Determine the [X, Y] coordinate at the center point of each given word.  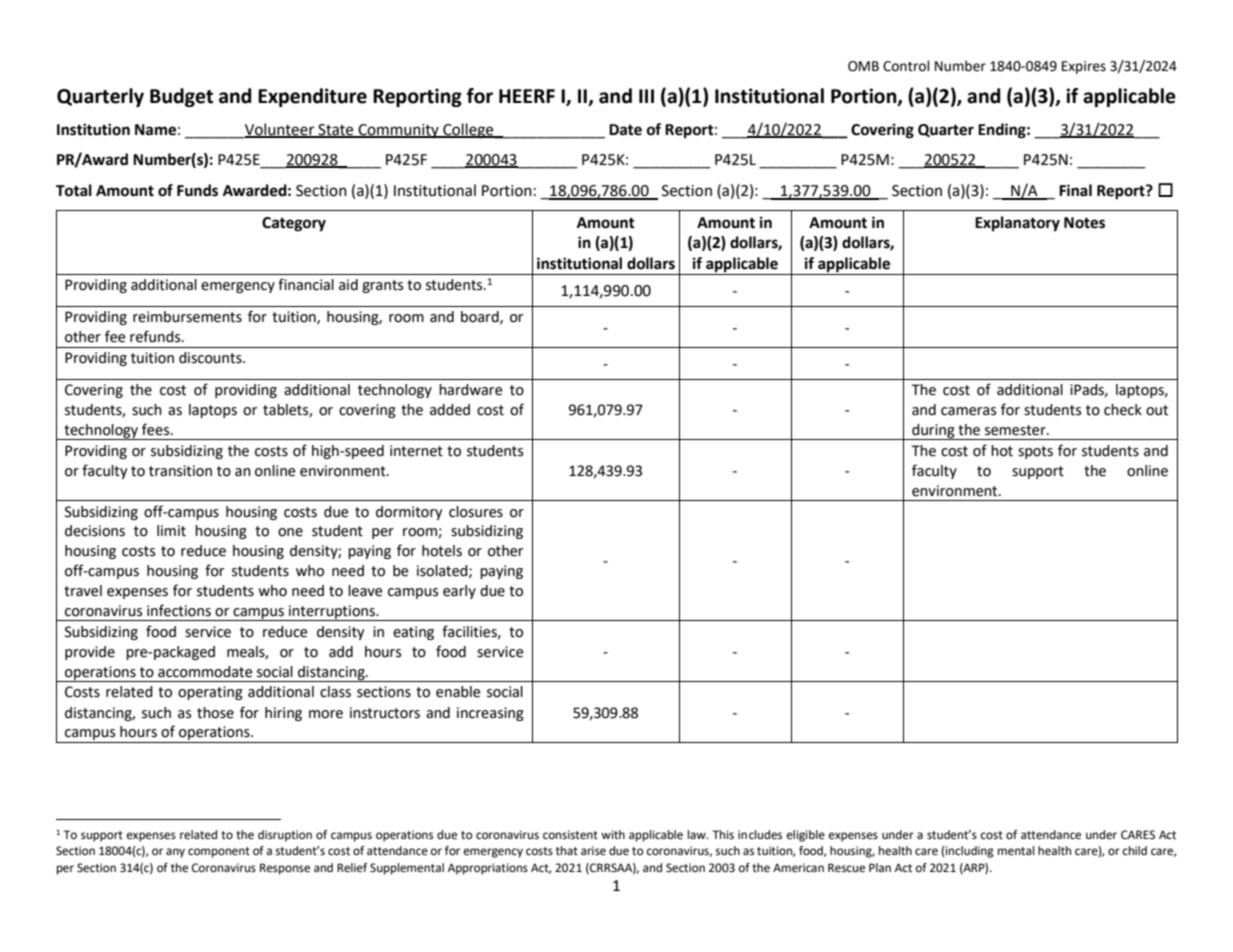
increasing [490, 714]
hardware [470, 390]
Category [294, 224]
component [219, 852]
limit [171, 531]
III [646, 96]
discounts [211, 358]
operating [210, 693]
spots [1035, 452]
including [969, 852]
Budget [181, 97]
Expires [1084, 67]
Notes [1084, 223]
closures [476, 512]
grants [382, 286]
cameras [968, 411]
